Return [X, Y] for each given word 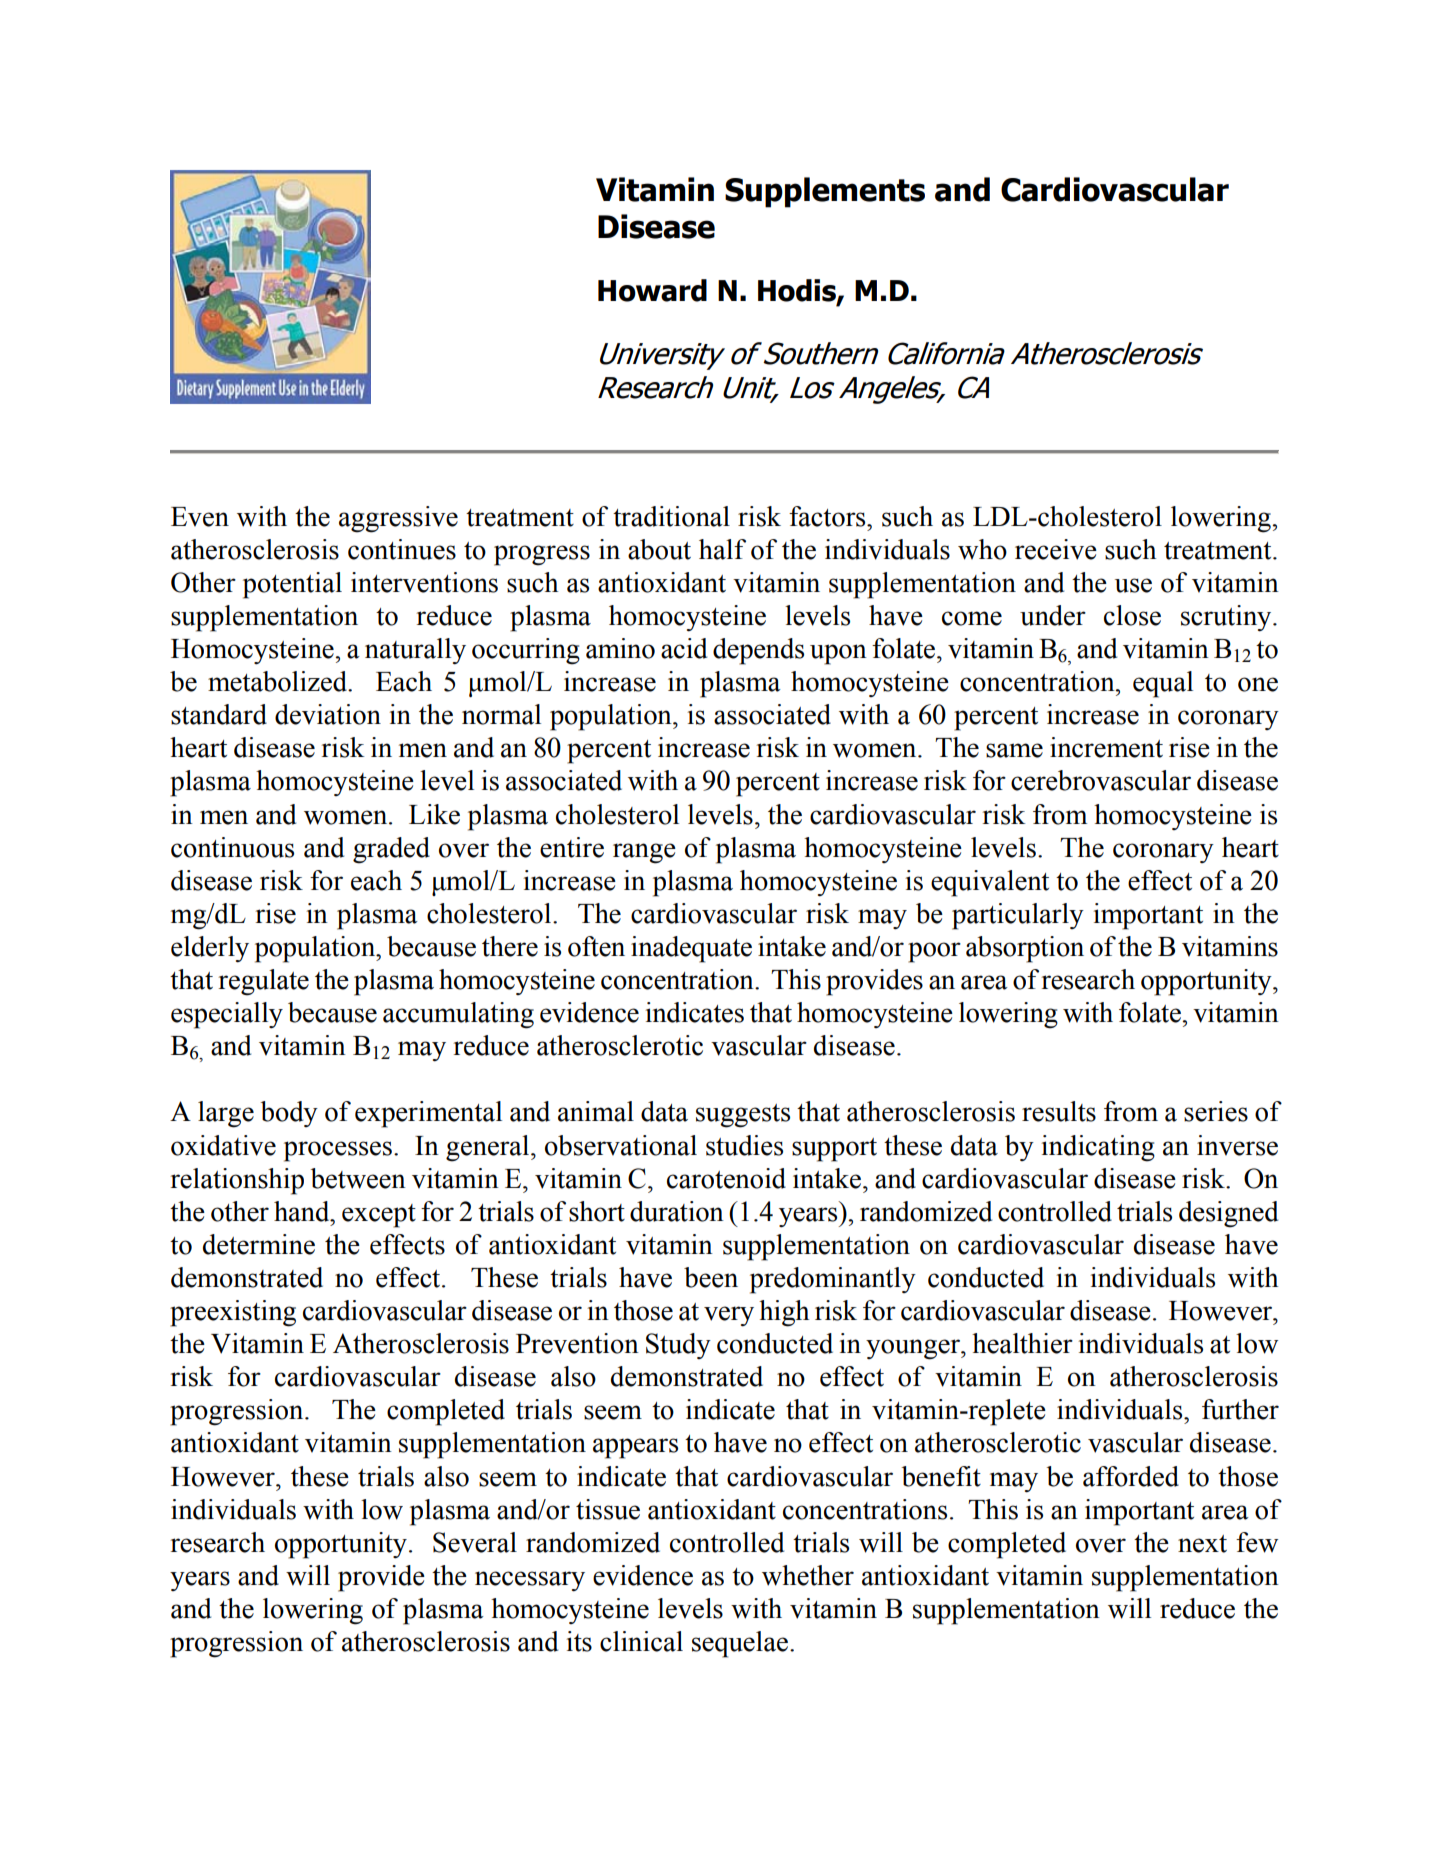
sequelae [740, 1644]
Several [475, 1542]
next [1202, 1544]
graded [391, 850]
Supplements [825, 192]
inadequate [691, 949]
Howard [652, 290]
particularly [1018, 916]
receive [1056, 549]
